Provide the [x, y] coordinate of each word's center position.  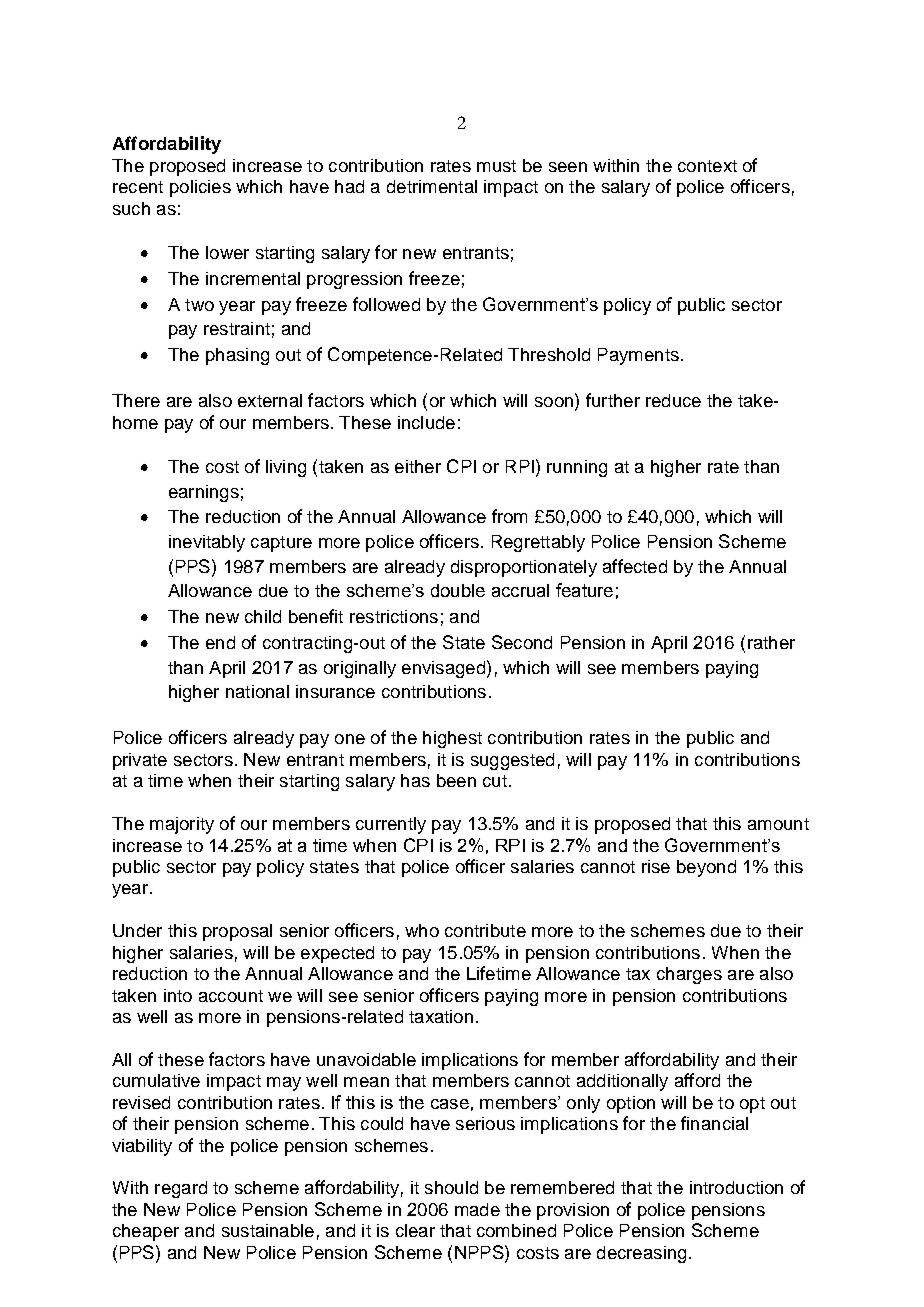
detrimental [432, 186]
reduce [673, 400]
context [707, 166]
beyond [706, 868]
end [220, 642]
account [231, 996]
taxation [441, 1016]
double [458, 590]
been [456, 780]
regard [181, 1189]
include [426, 422]
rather [771, 642]
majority [182, 825]
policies [200, 188]
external [270, 400]
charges [689, 975]
